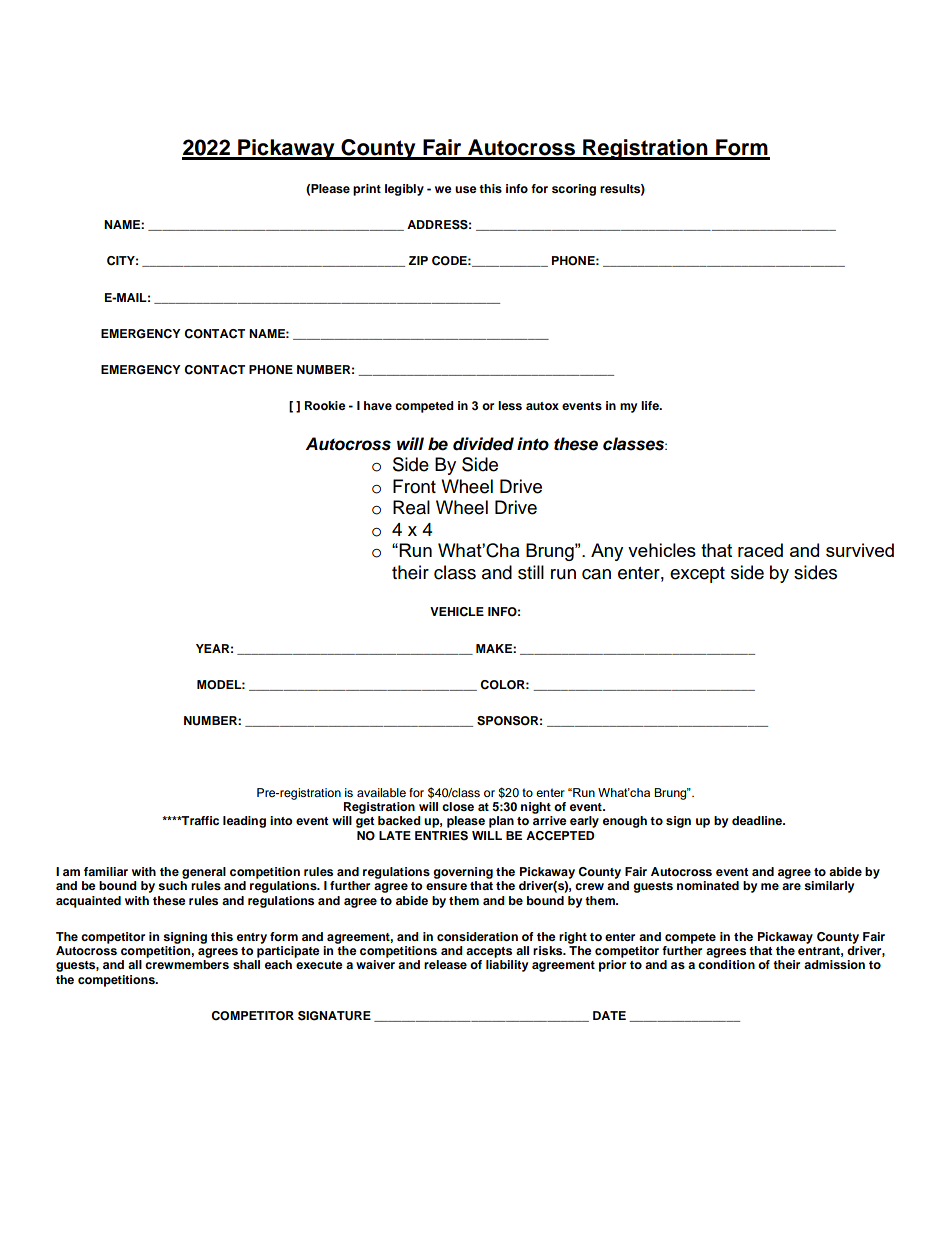 The width and height of the document is (952, 1233). I want to click on print, so click(367, 190).
